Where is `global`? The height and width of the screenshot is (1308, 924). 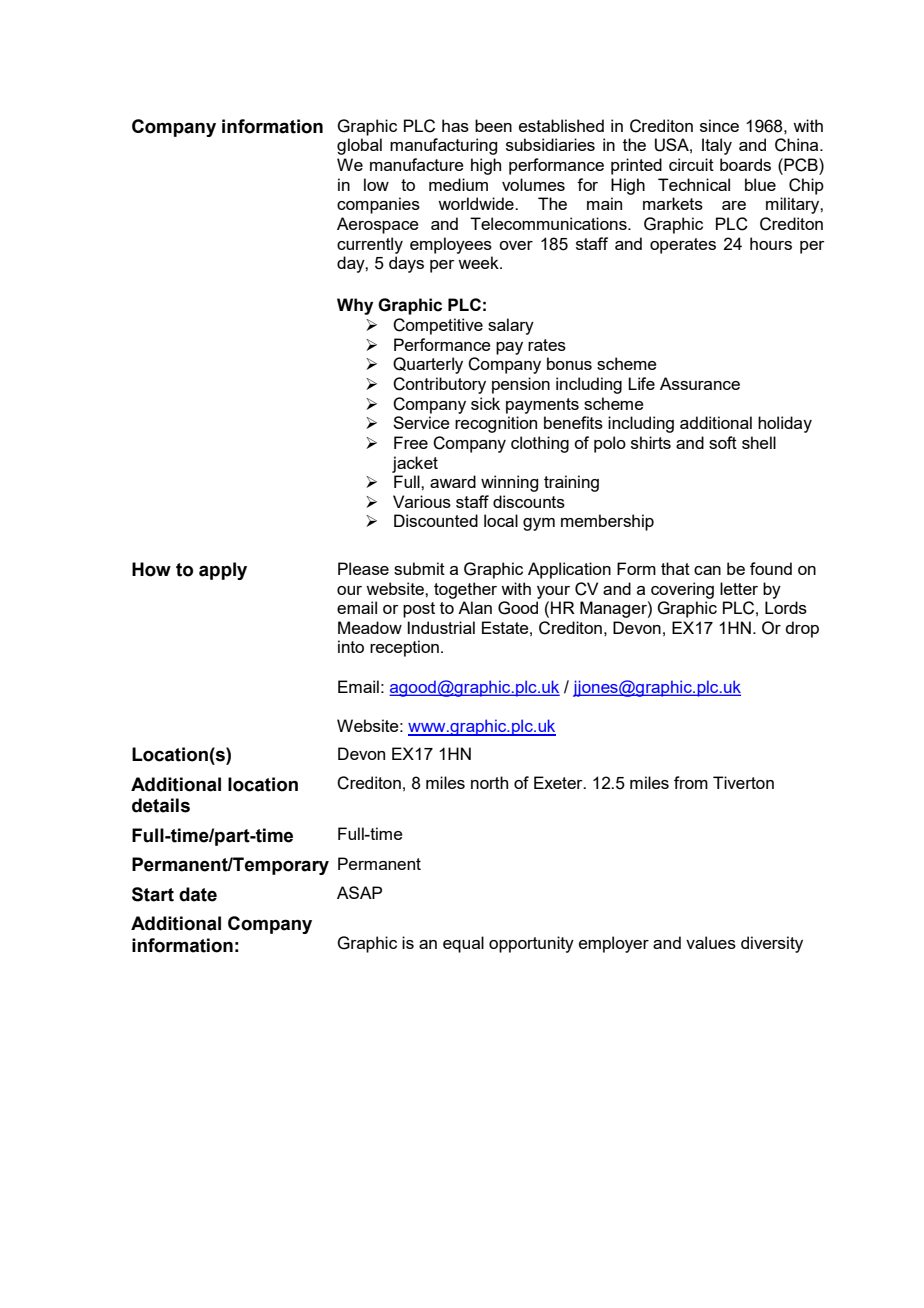
global is located at coordinates (359, 146).
